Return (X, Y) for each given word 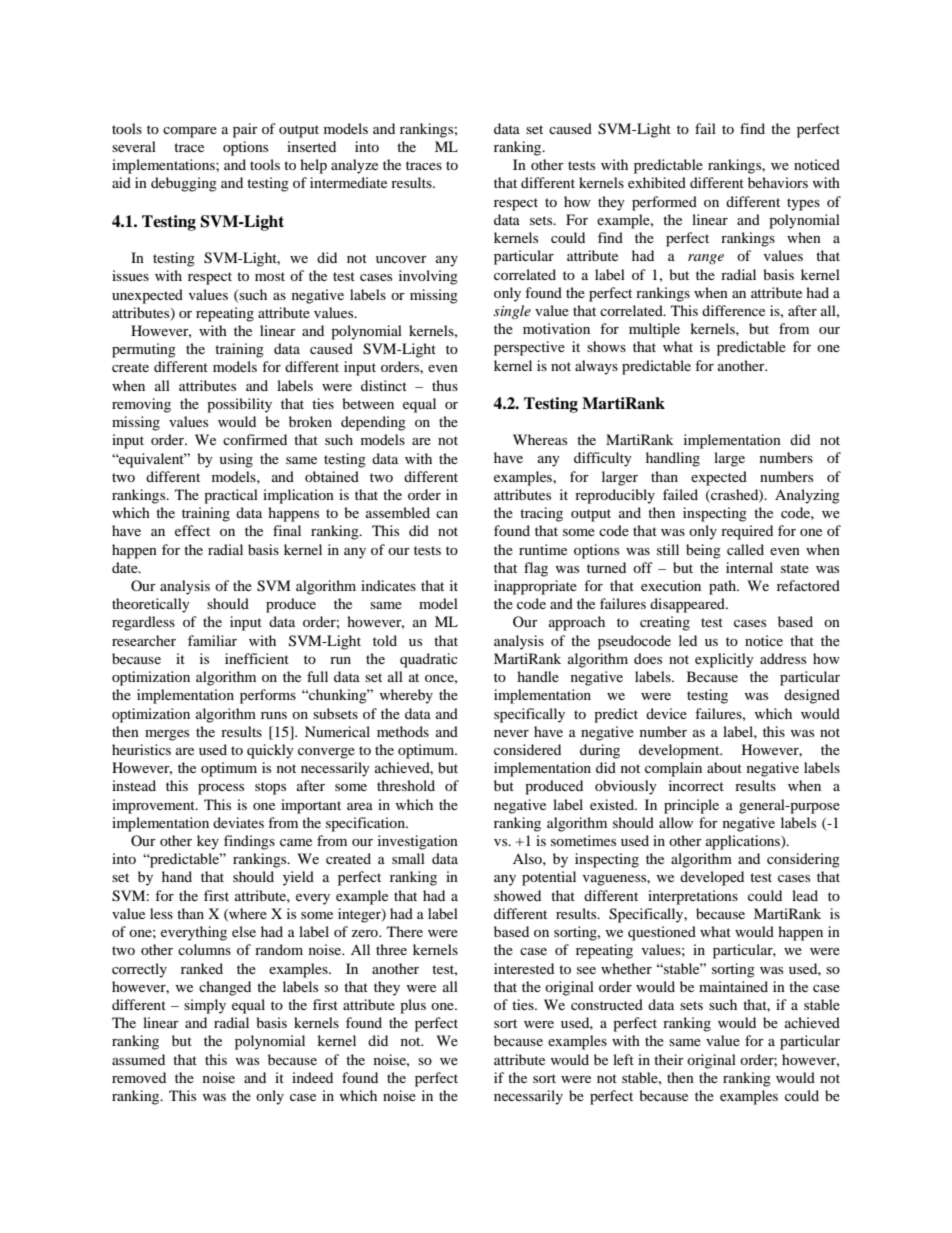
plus (413, 1006)
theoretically (151, 605)
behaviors (778, 182)
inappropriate (535, 587)
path (723, 587)
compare (190, 132)
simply (205, 1006)
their (669, 1059)
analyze (354, 166)
